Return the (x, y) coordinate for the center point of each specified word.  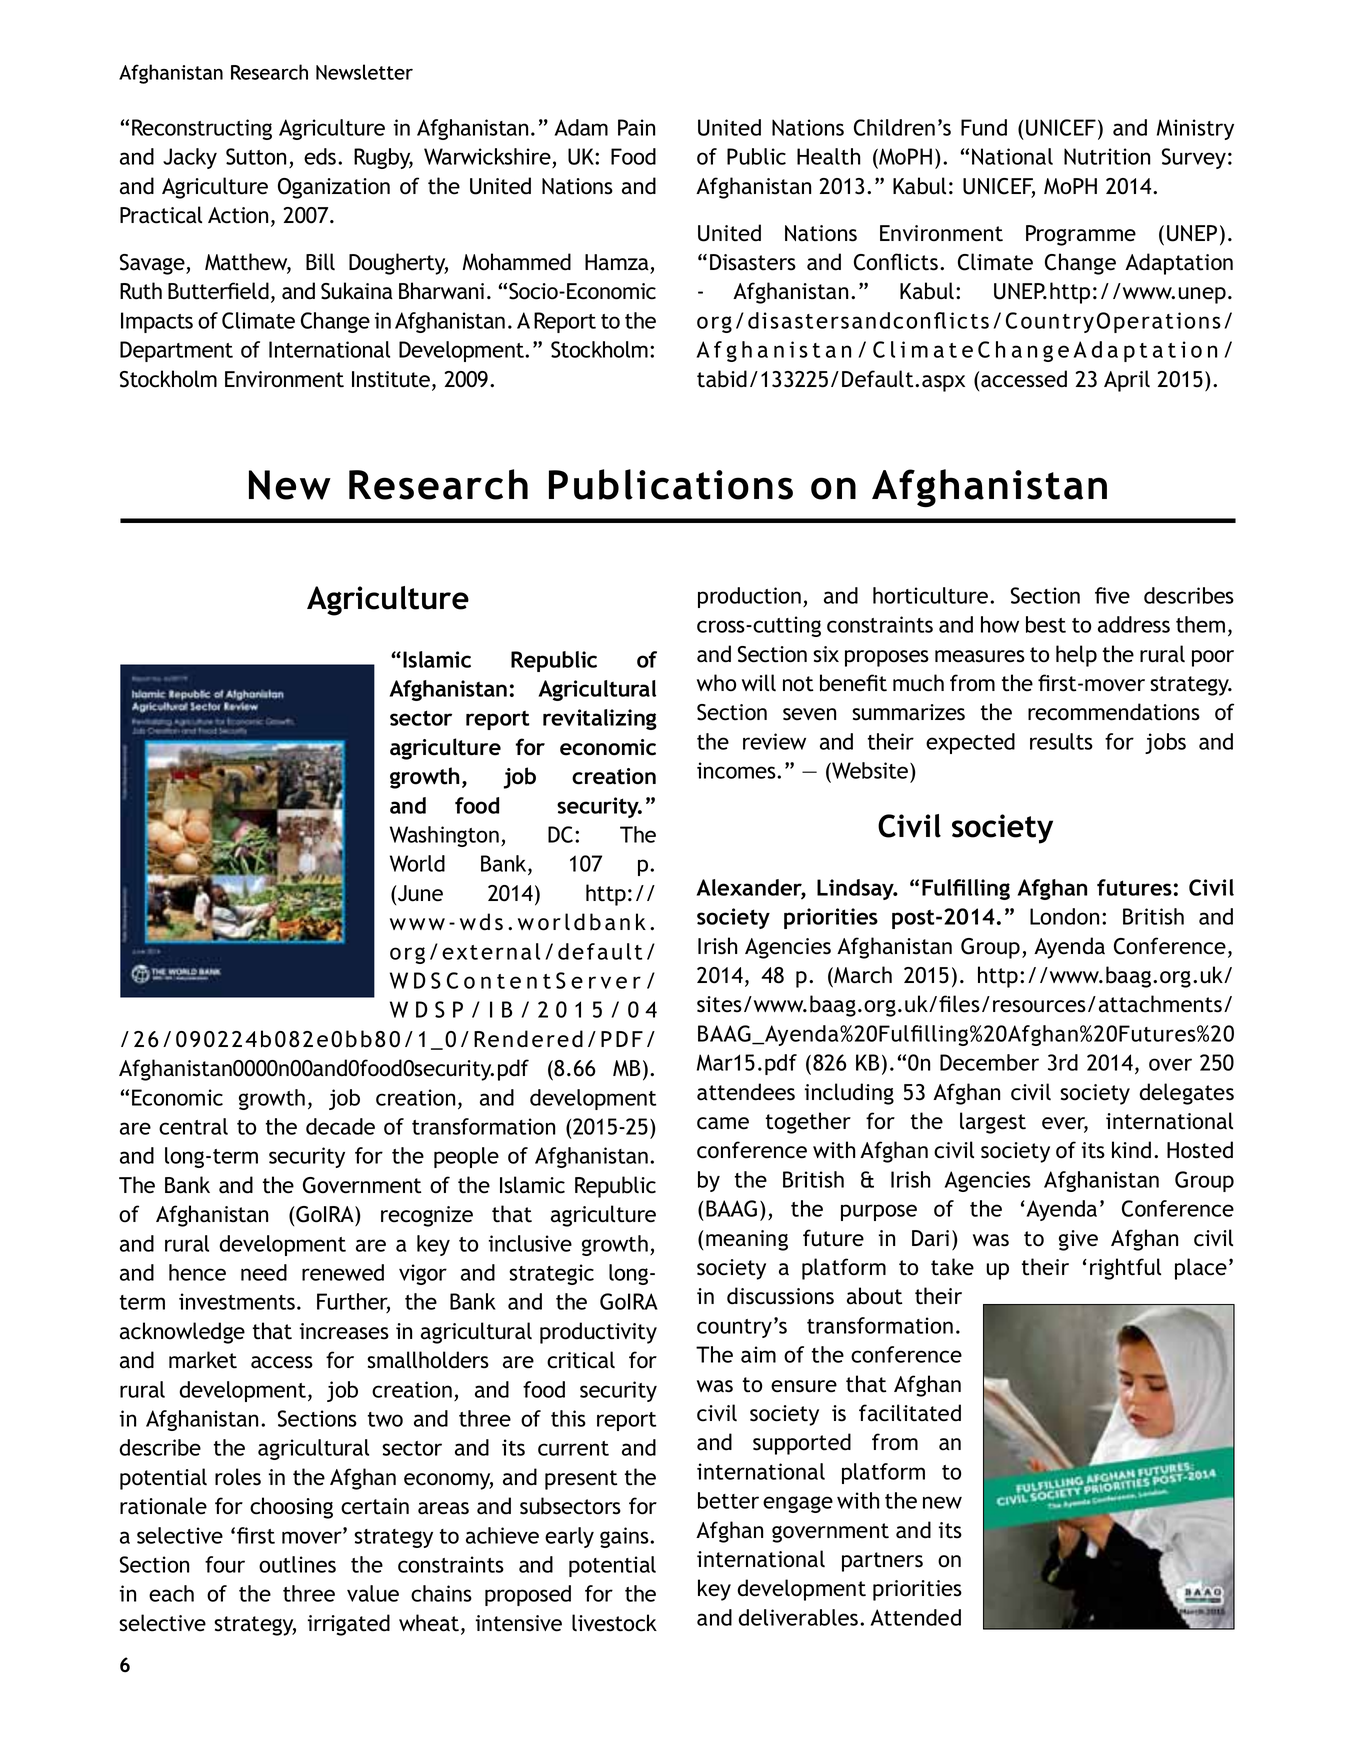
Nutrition (1107, 156)
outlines (297, 1564)
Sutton (256, 156)
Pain (636, 127)
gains (625, 1537)
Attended (916, 1617)
